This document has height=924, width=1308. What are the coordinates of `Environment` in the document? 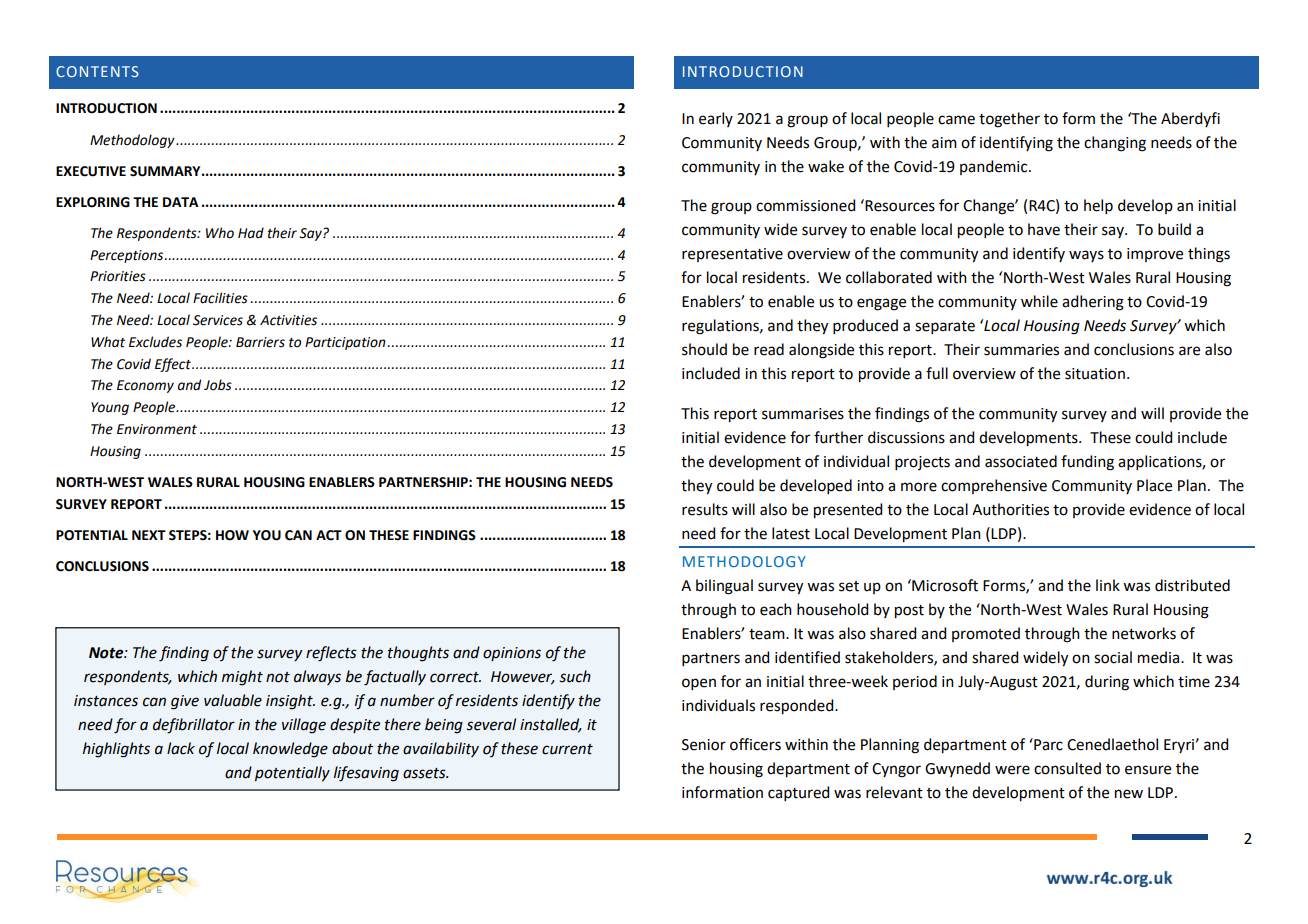 It's located at (157, 429).
